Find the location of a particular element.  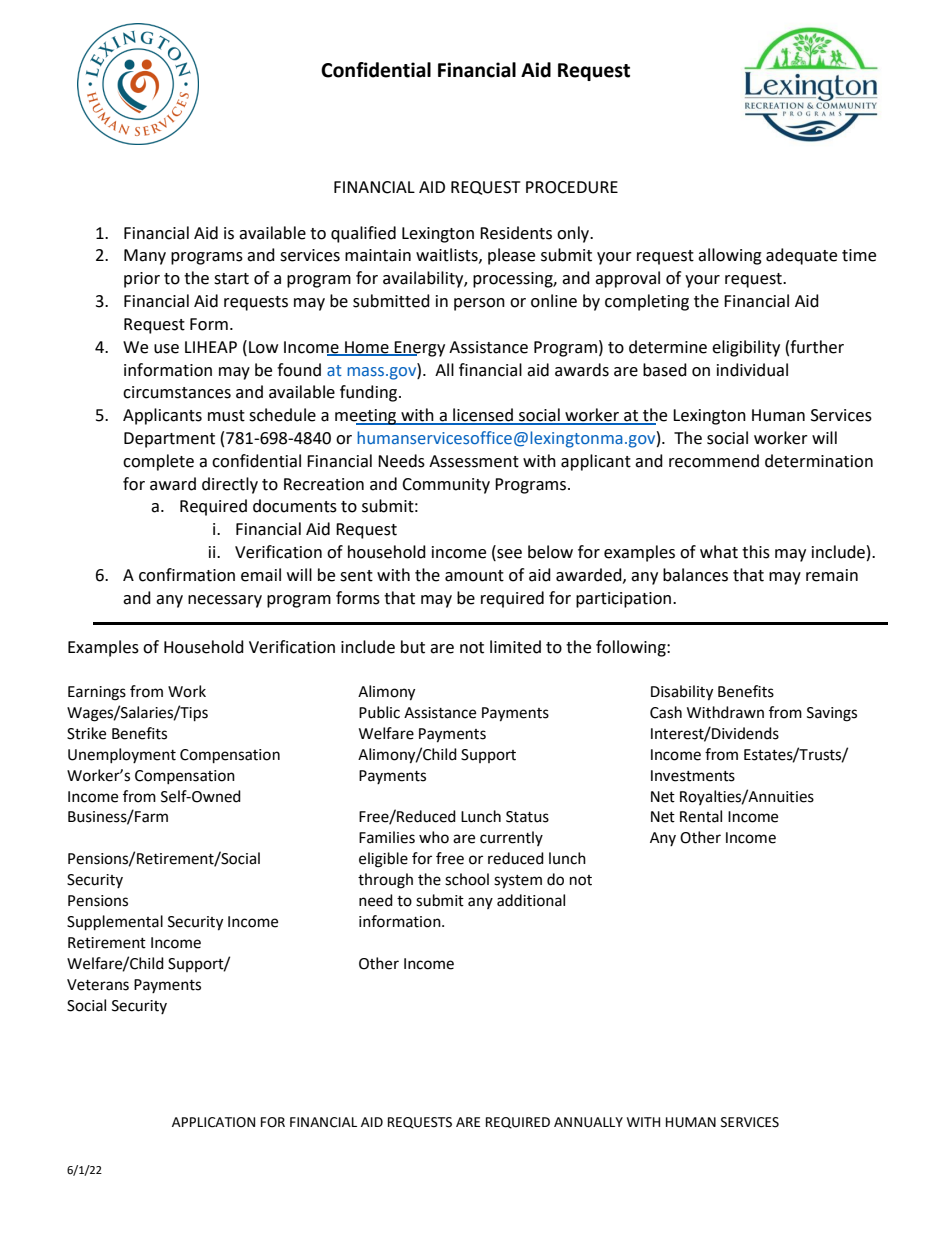

Residents is located at coordinates (516, 233).
